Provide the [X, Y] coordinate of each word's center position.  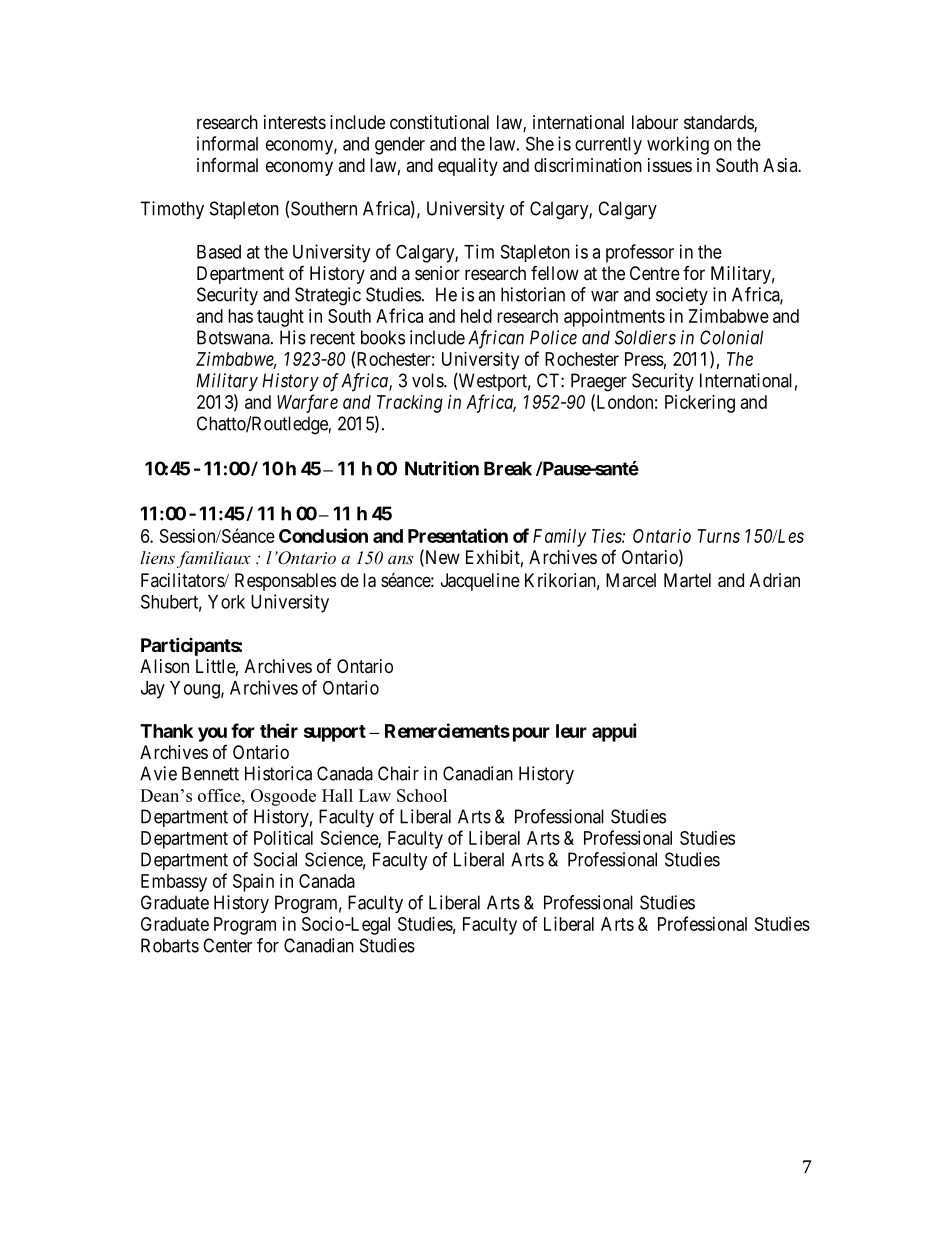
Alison [164, 666]
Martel [687, 580]
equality [468, 167]
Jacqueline [480, 582]
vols [428, 380]
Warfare [307, 403]
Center [227, 945]
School [422, 795]
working [678, 145]
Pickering [700, 404]
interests [295, 122]
